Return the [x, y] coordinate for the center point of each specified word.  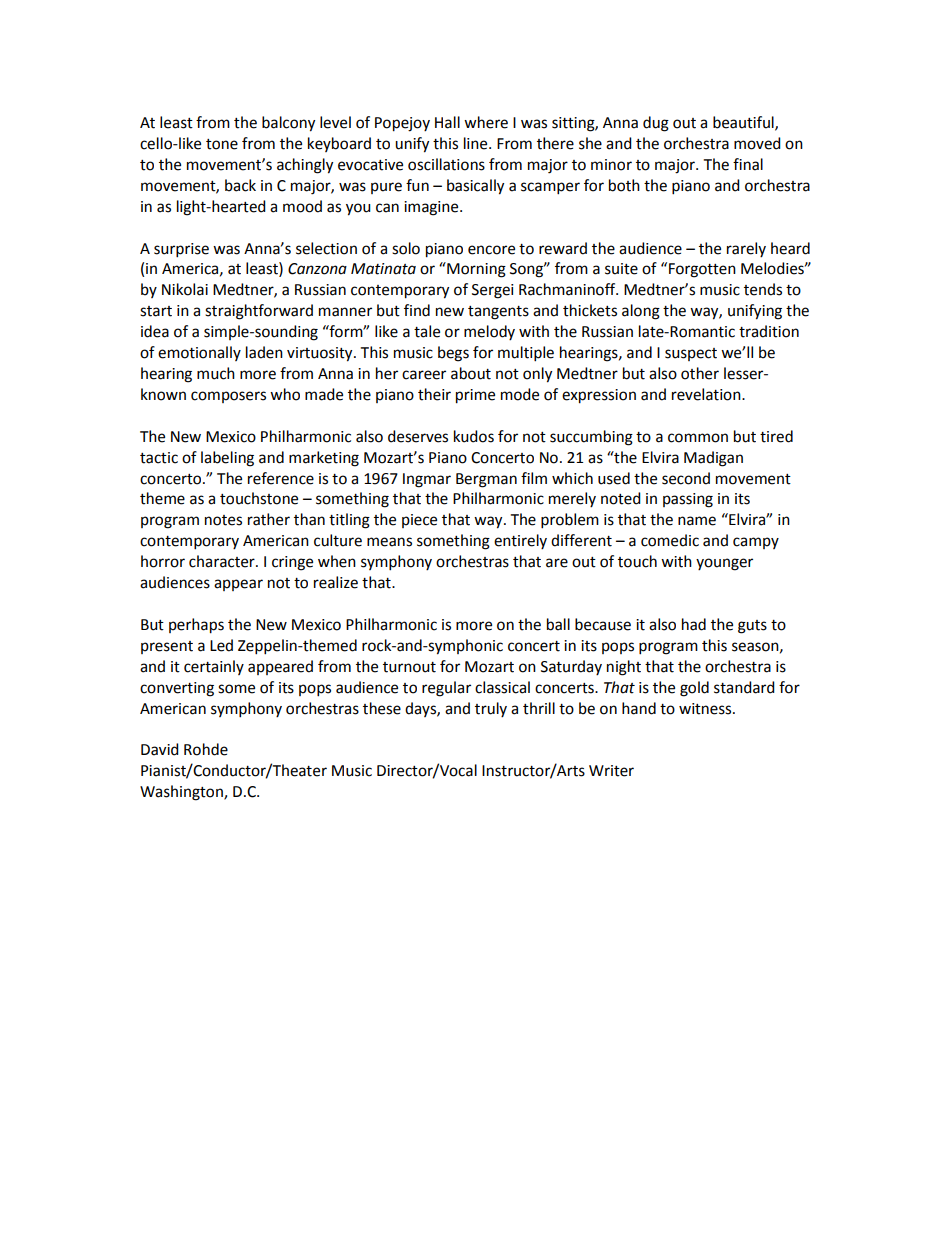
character [223, 561]
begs [453, 354]
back [240, 185]
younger [724, 564]
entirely [520, 541]
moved [757, 143]
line [477, 143]
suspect [691, 354]
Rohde [206, 749]
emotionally [199, 353]
